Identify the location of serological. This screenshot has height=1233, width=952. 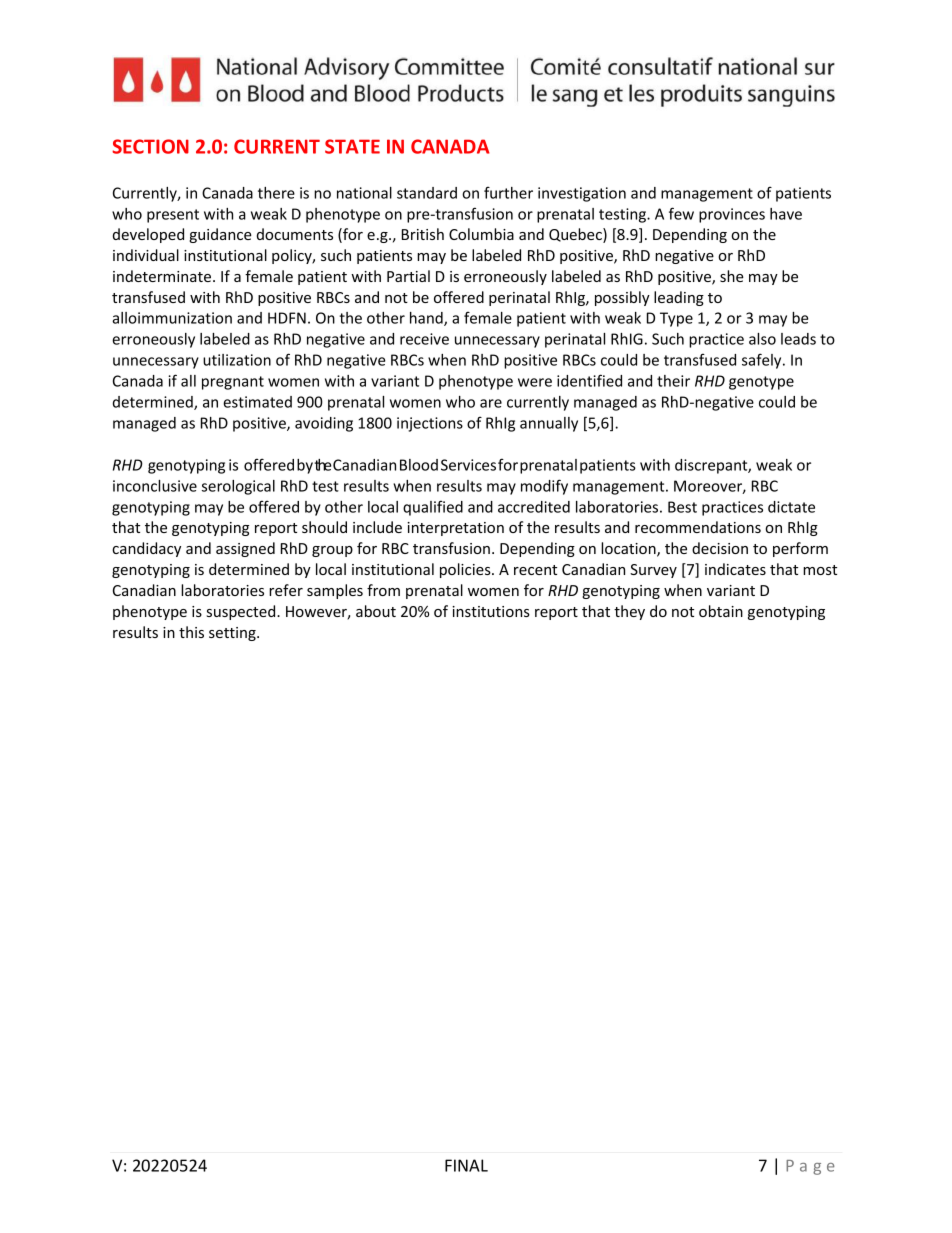
(238, 487).
